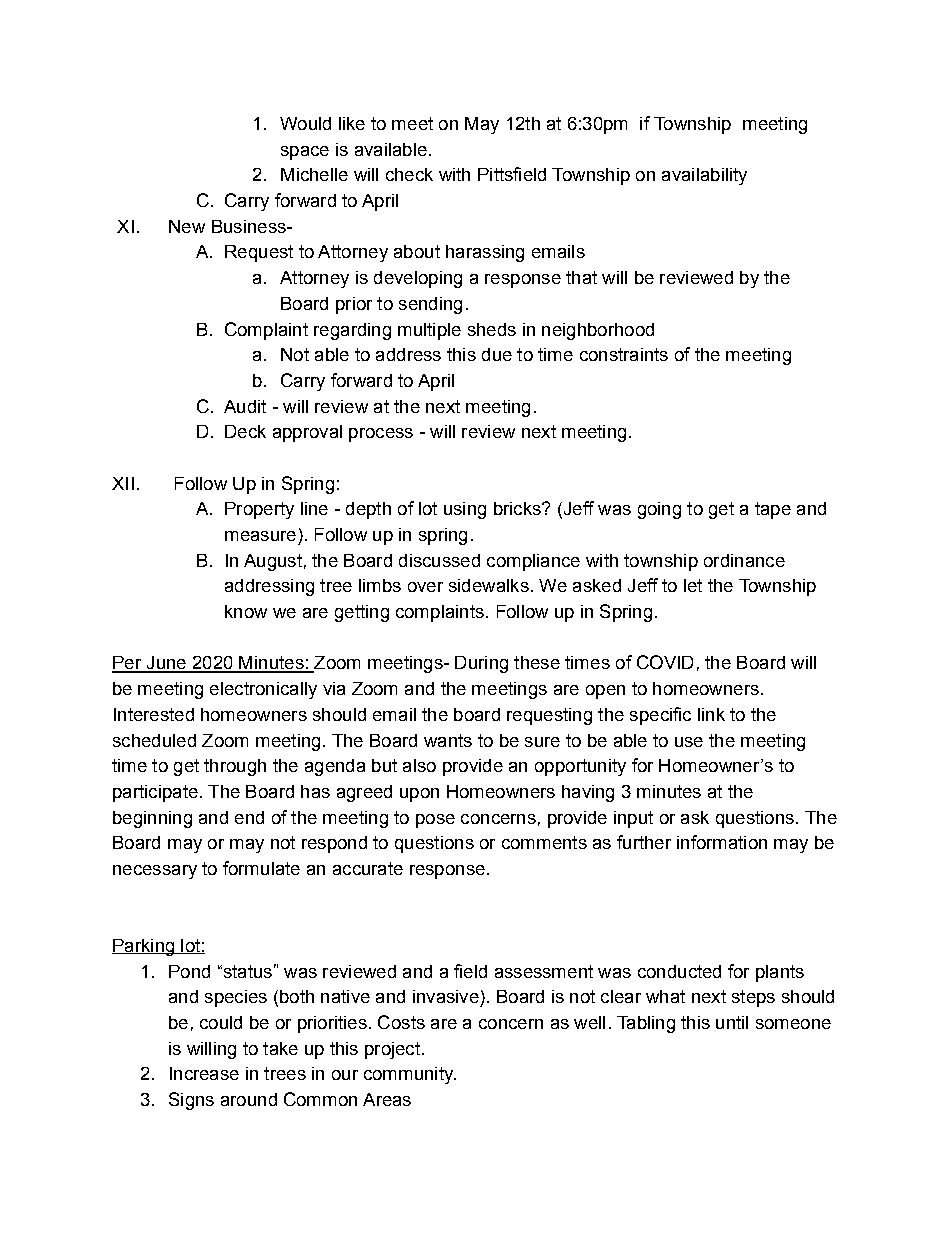  Describe the element at coordinates (497, 354) in the image. I see `due` at that location.
